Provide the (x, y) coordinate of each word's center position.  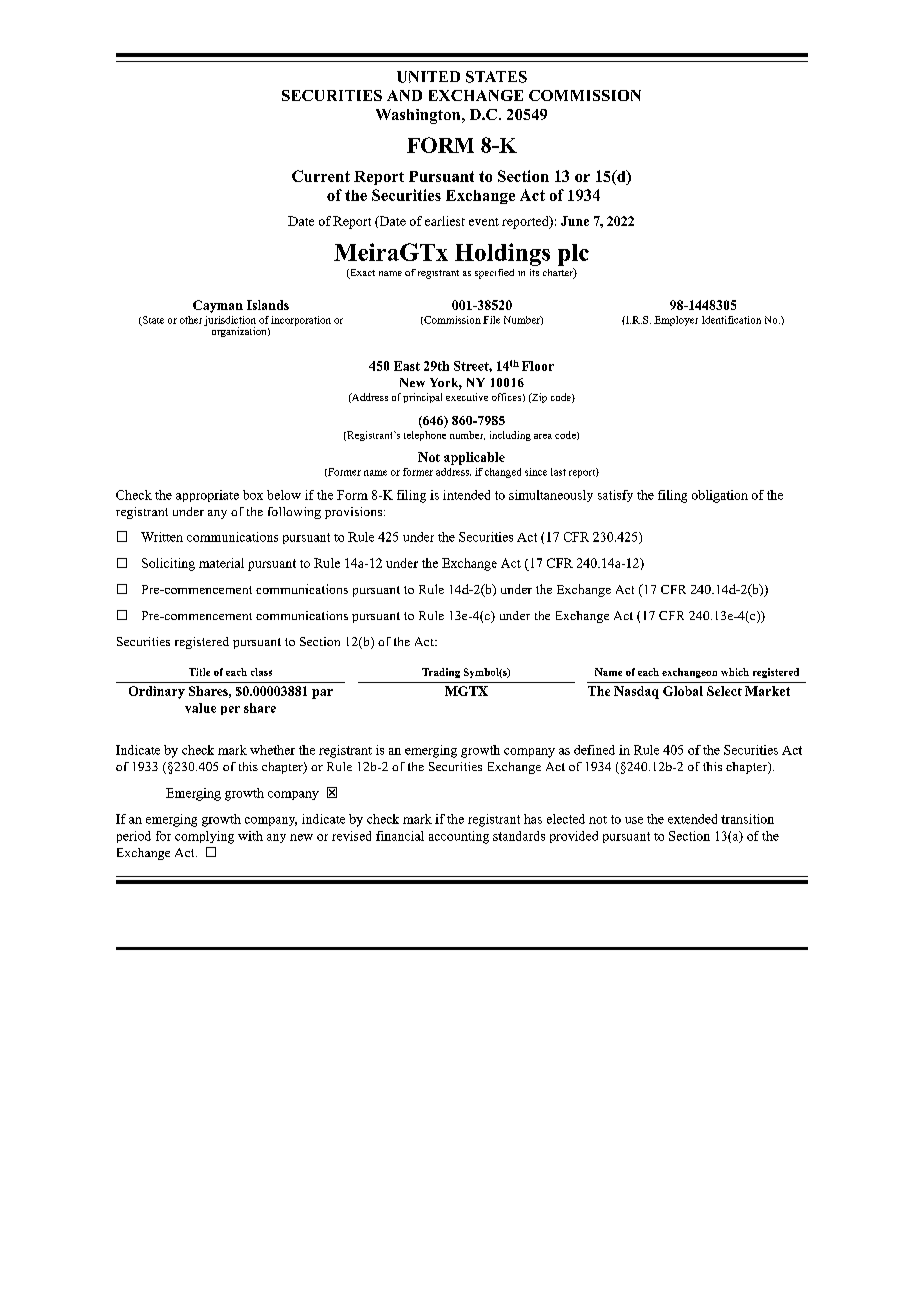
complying (204, 837)
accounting (459, 837)
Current (321, 176)
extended (692, 819)
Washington (419, 116)
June (575, 221)
